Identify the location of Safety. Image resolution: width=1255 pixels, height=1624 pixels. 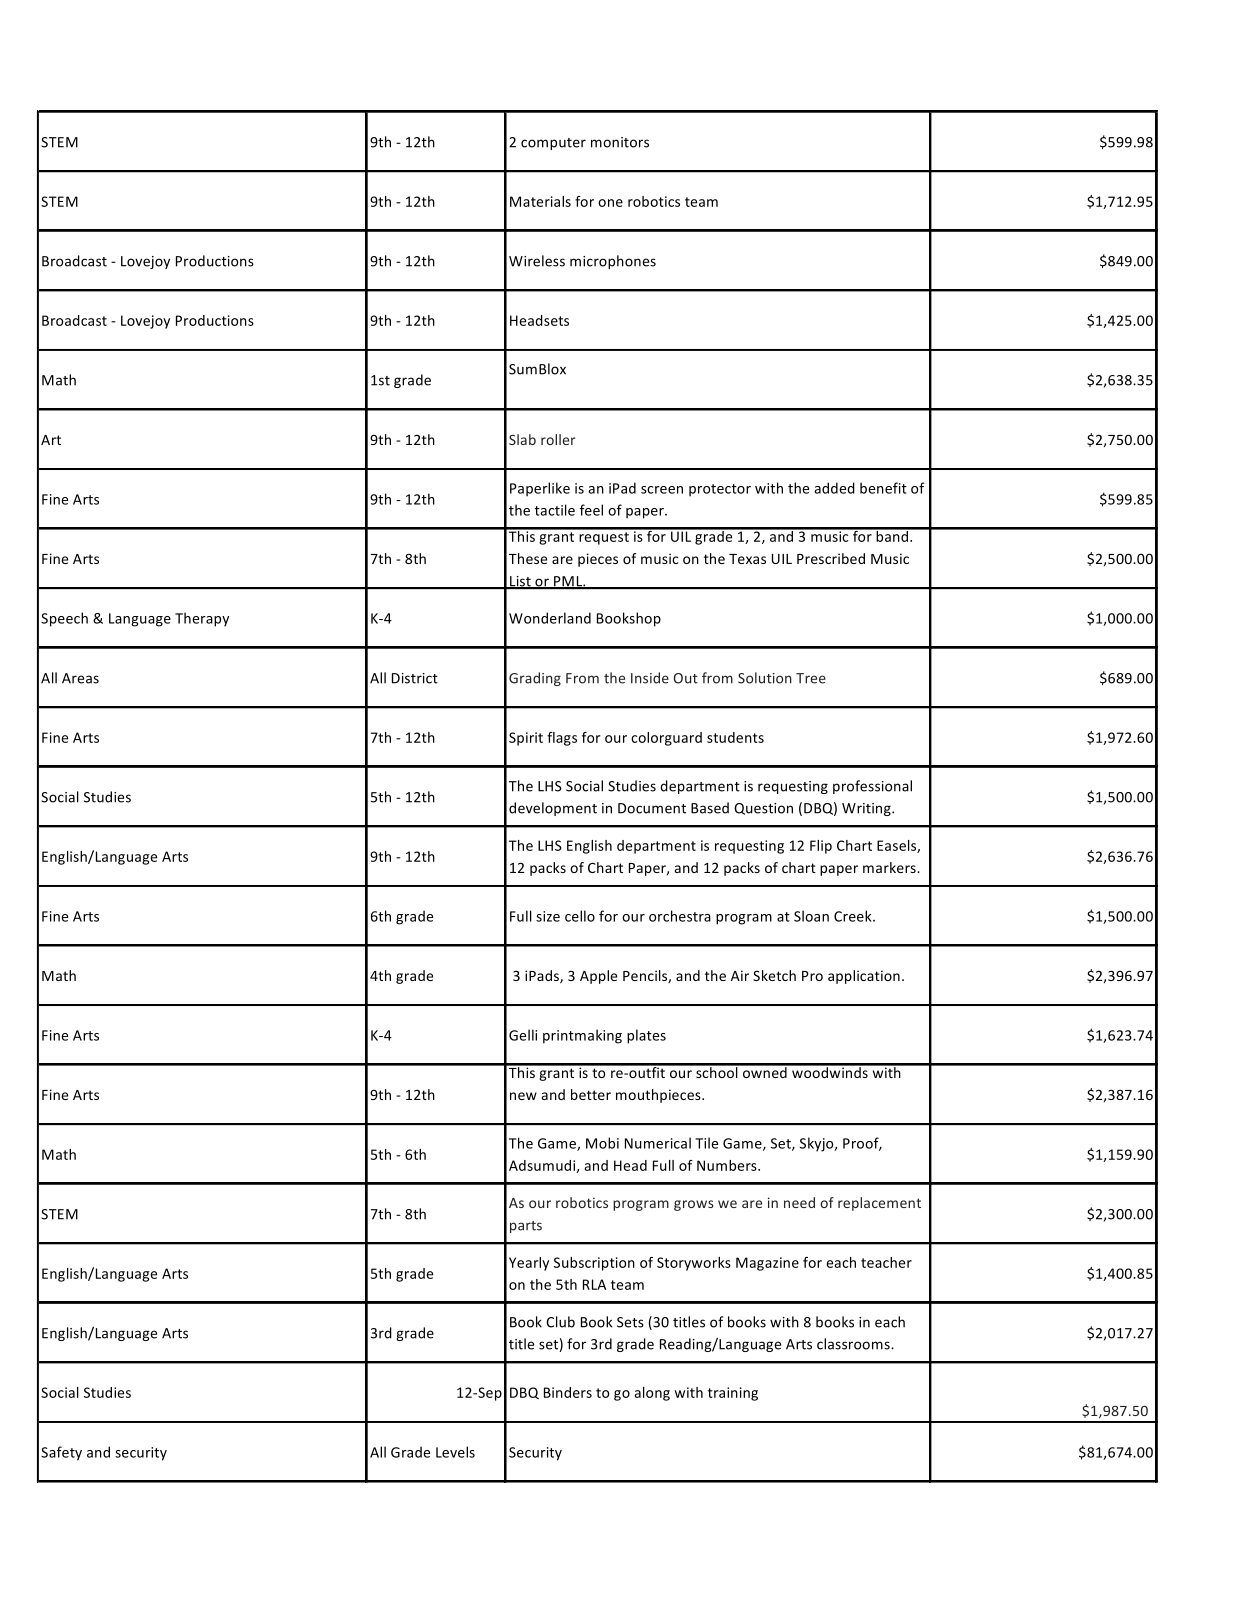
(61, 1453).
